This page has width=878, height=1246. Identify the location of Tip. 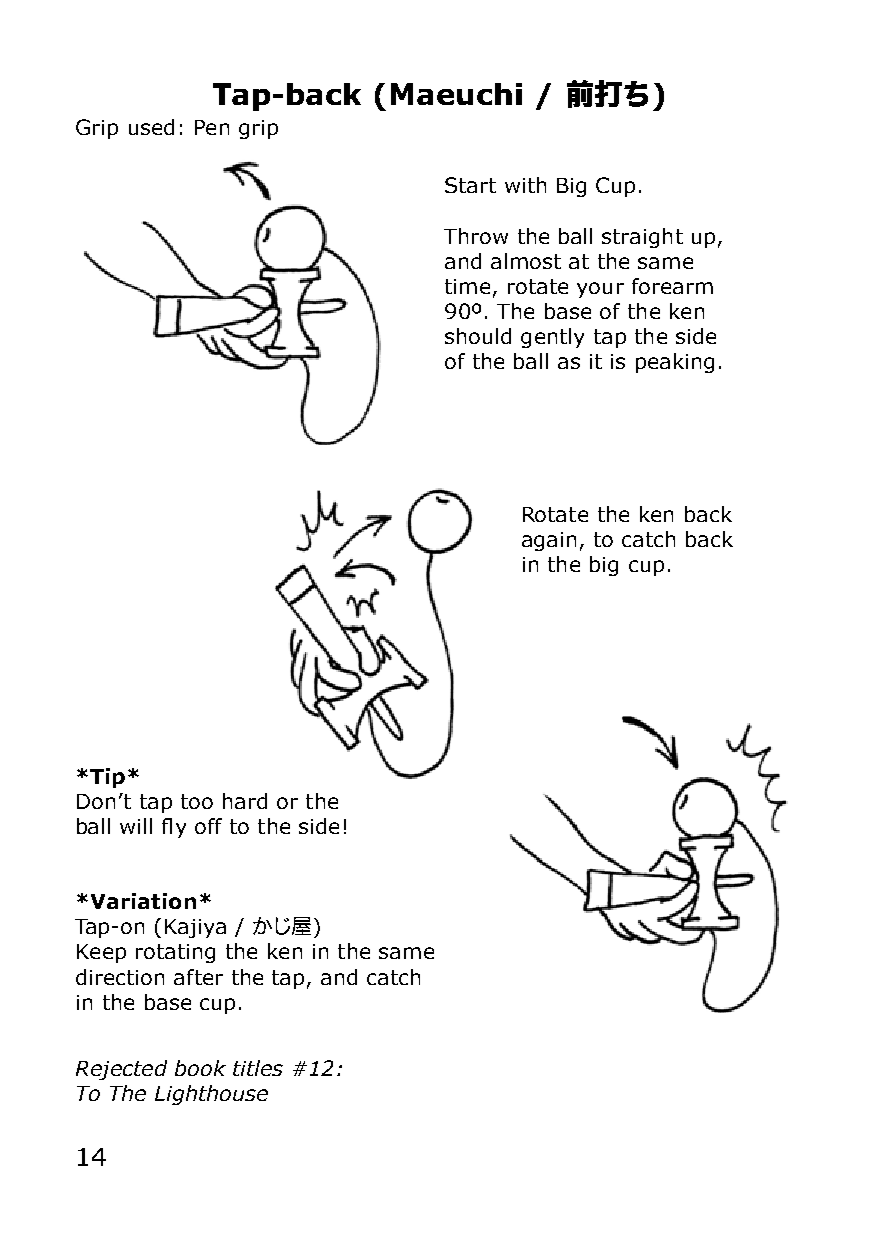
(107, 778).
